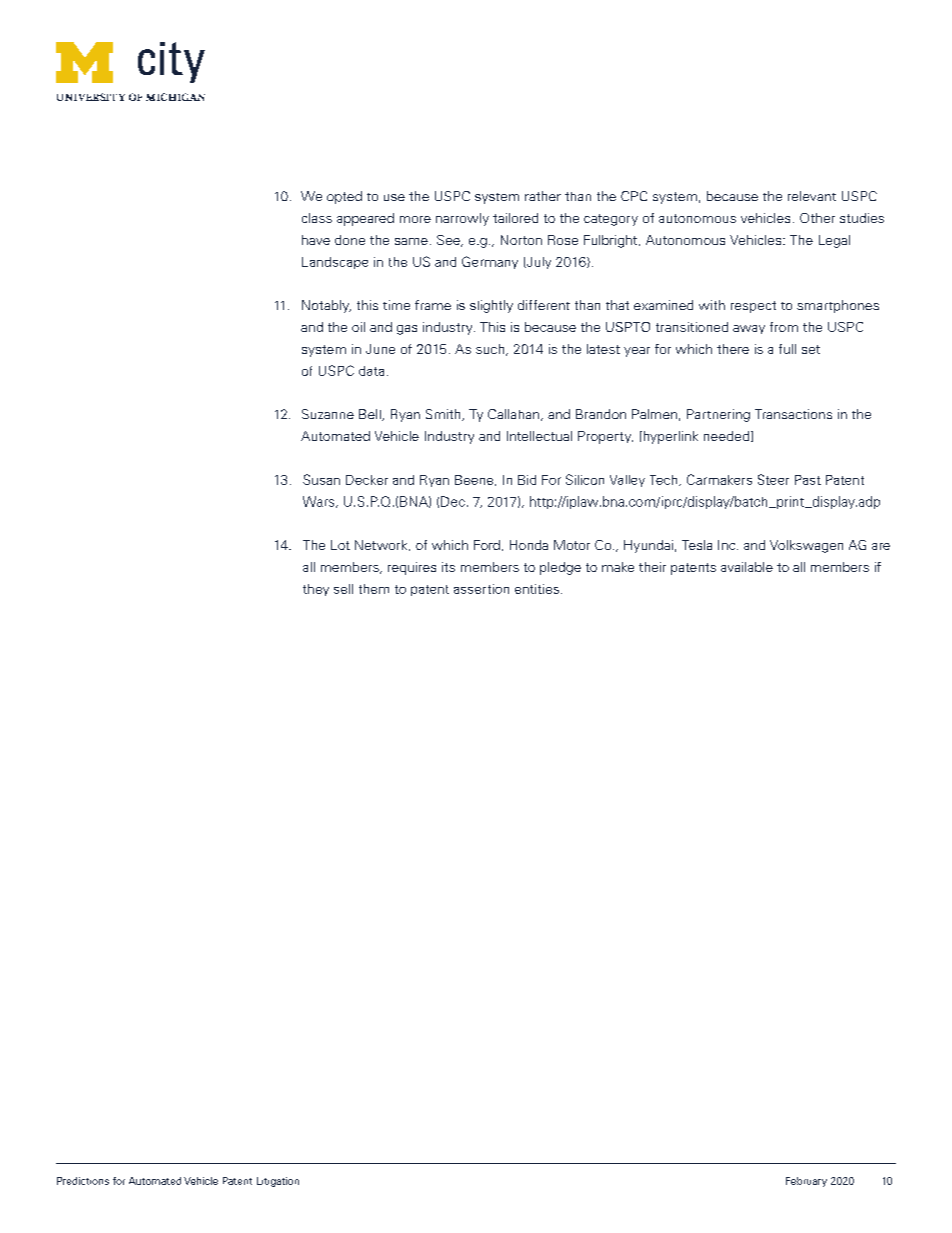 The image size is (952, 1233). What do you see at coordinates (747, 567) in the screenshot?
I see `available` at bounding box center [747, 567].
